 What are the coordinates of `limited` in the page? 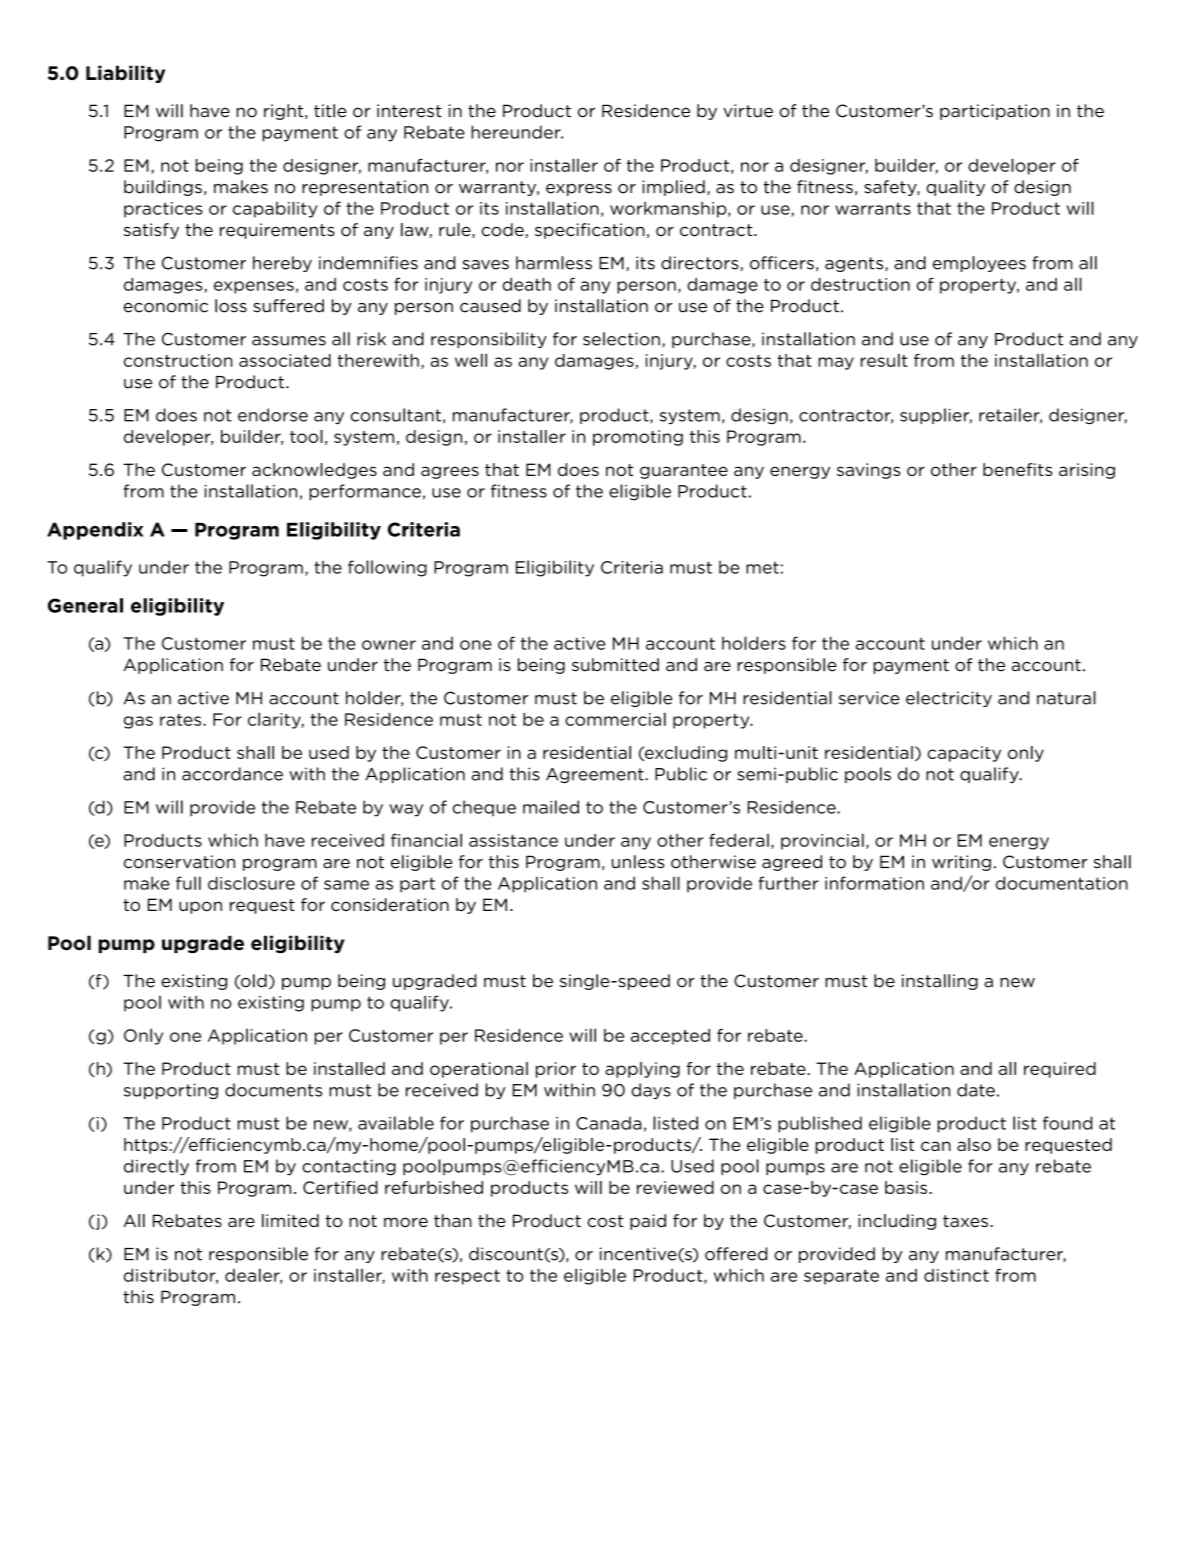 It's located at (290, 1221).
